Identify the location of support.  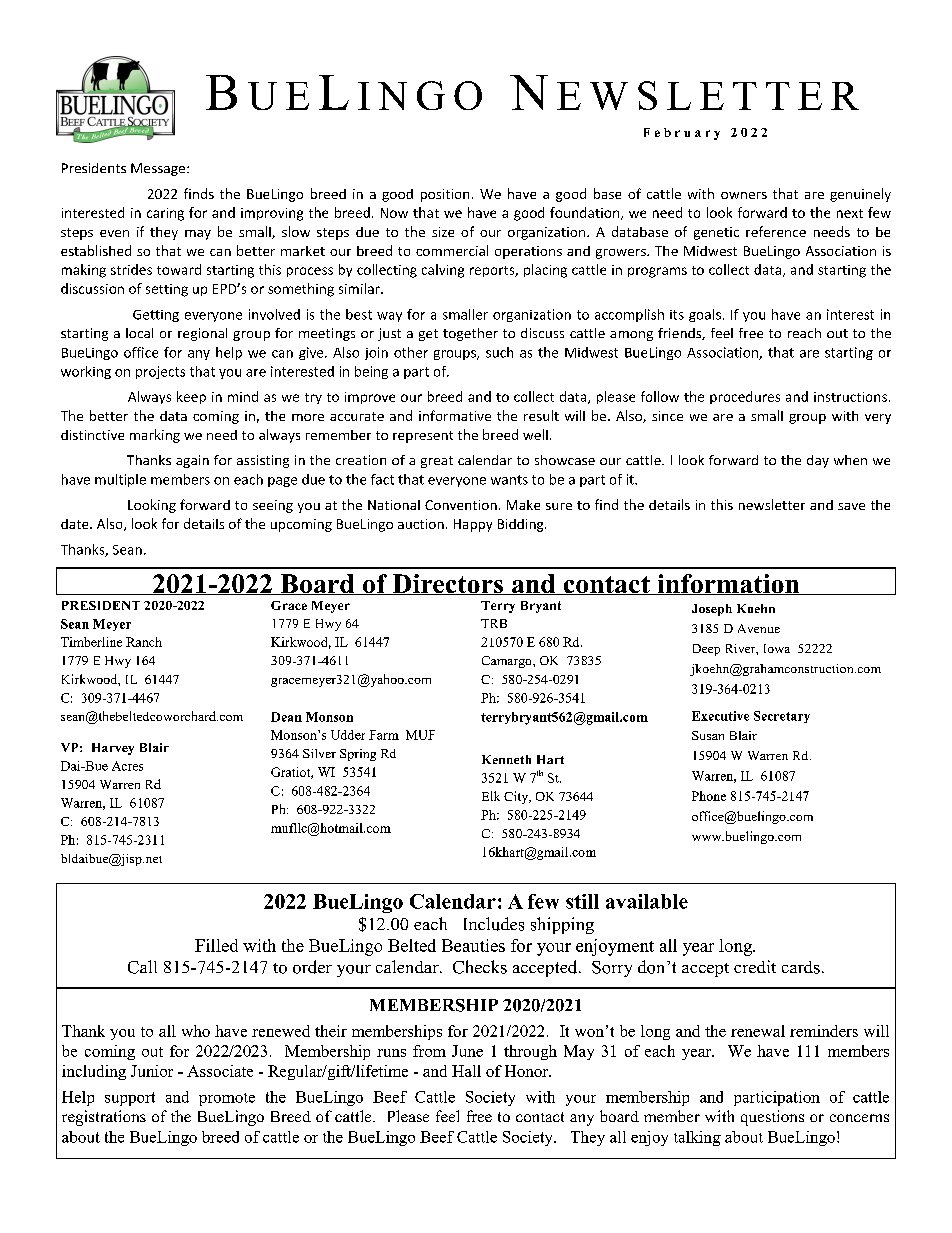
(130, 1099).
